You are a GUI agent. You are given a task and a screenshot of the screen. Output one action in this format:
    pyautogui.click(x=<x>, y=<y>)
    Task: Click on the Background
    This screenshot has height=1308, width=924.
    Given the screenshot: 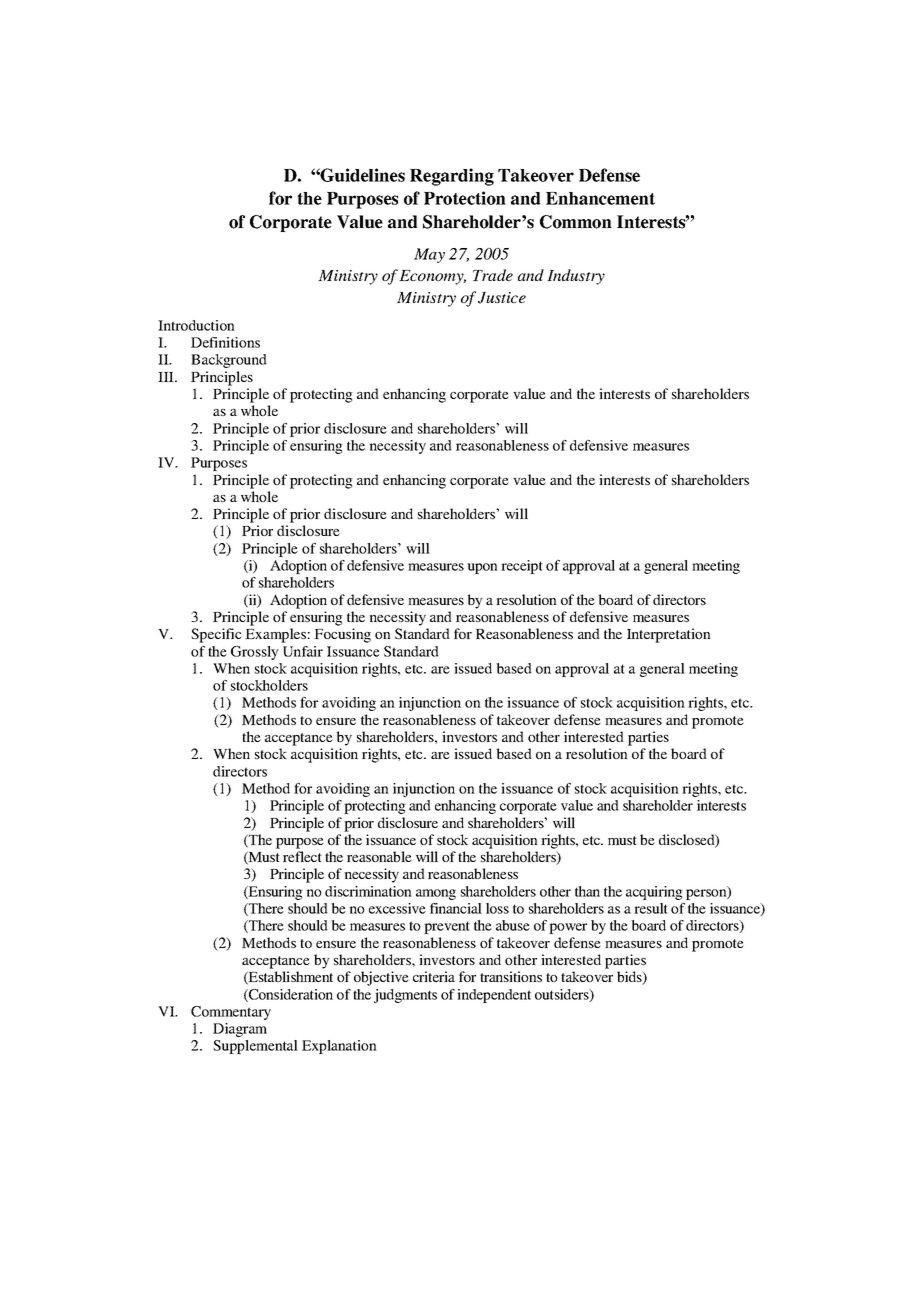 What is the action you would take?
    pyautogui.click(x=229, y=361)
